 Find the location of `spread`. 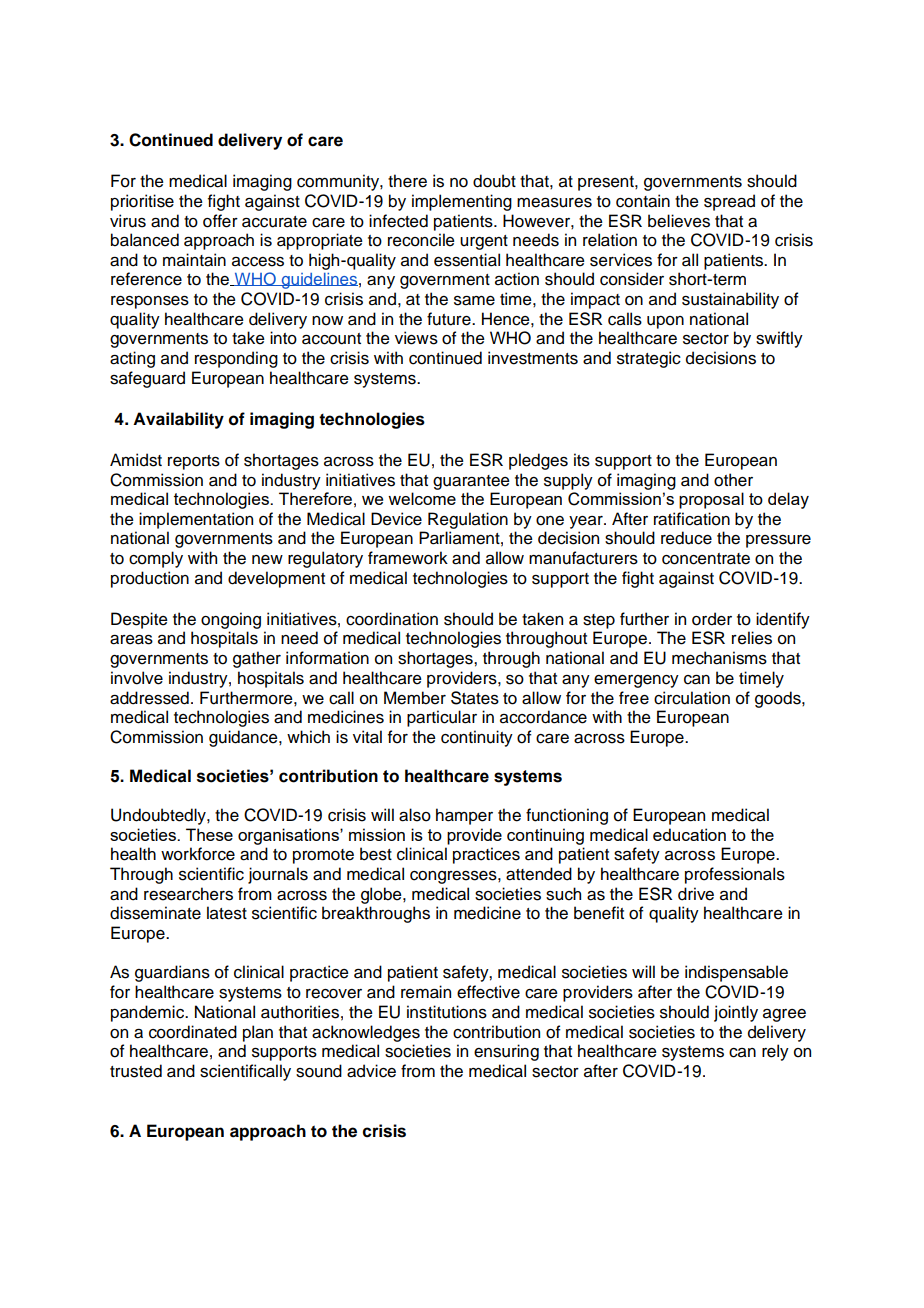

spread is located at coordinates (729, 202).
